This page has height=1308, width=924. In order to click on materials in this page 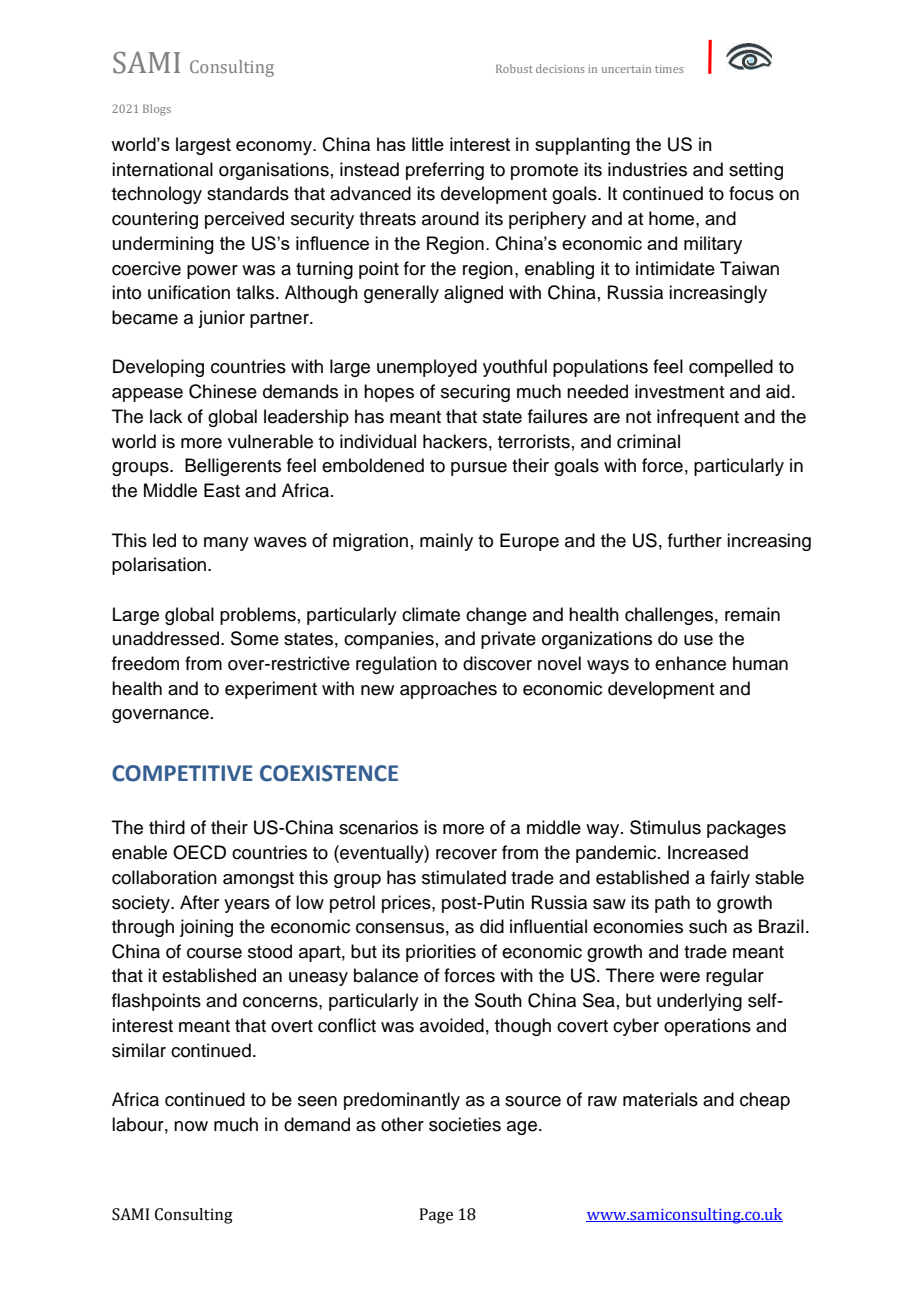, I will do `click(660, 1099)`.
